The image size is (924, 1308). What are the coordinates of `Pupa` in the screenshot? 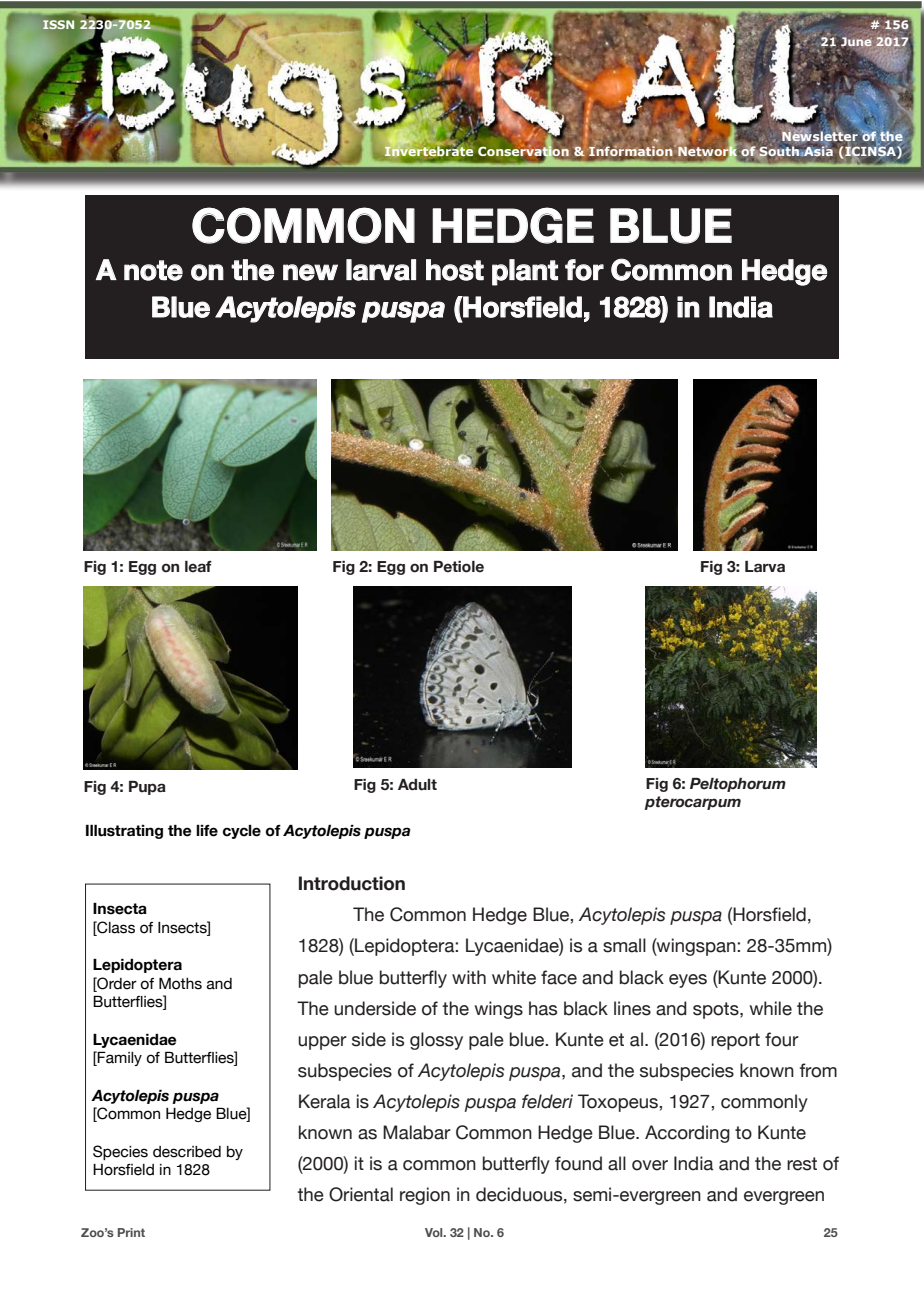 It's located at (147, 788).
